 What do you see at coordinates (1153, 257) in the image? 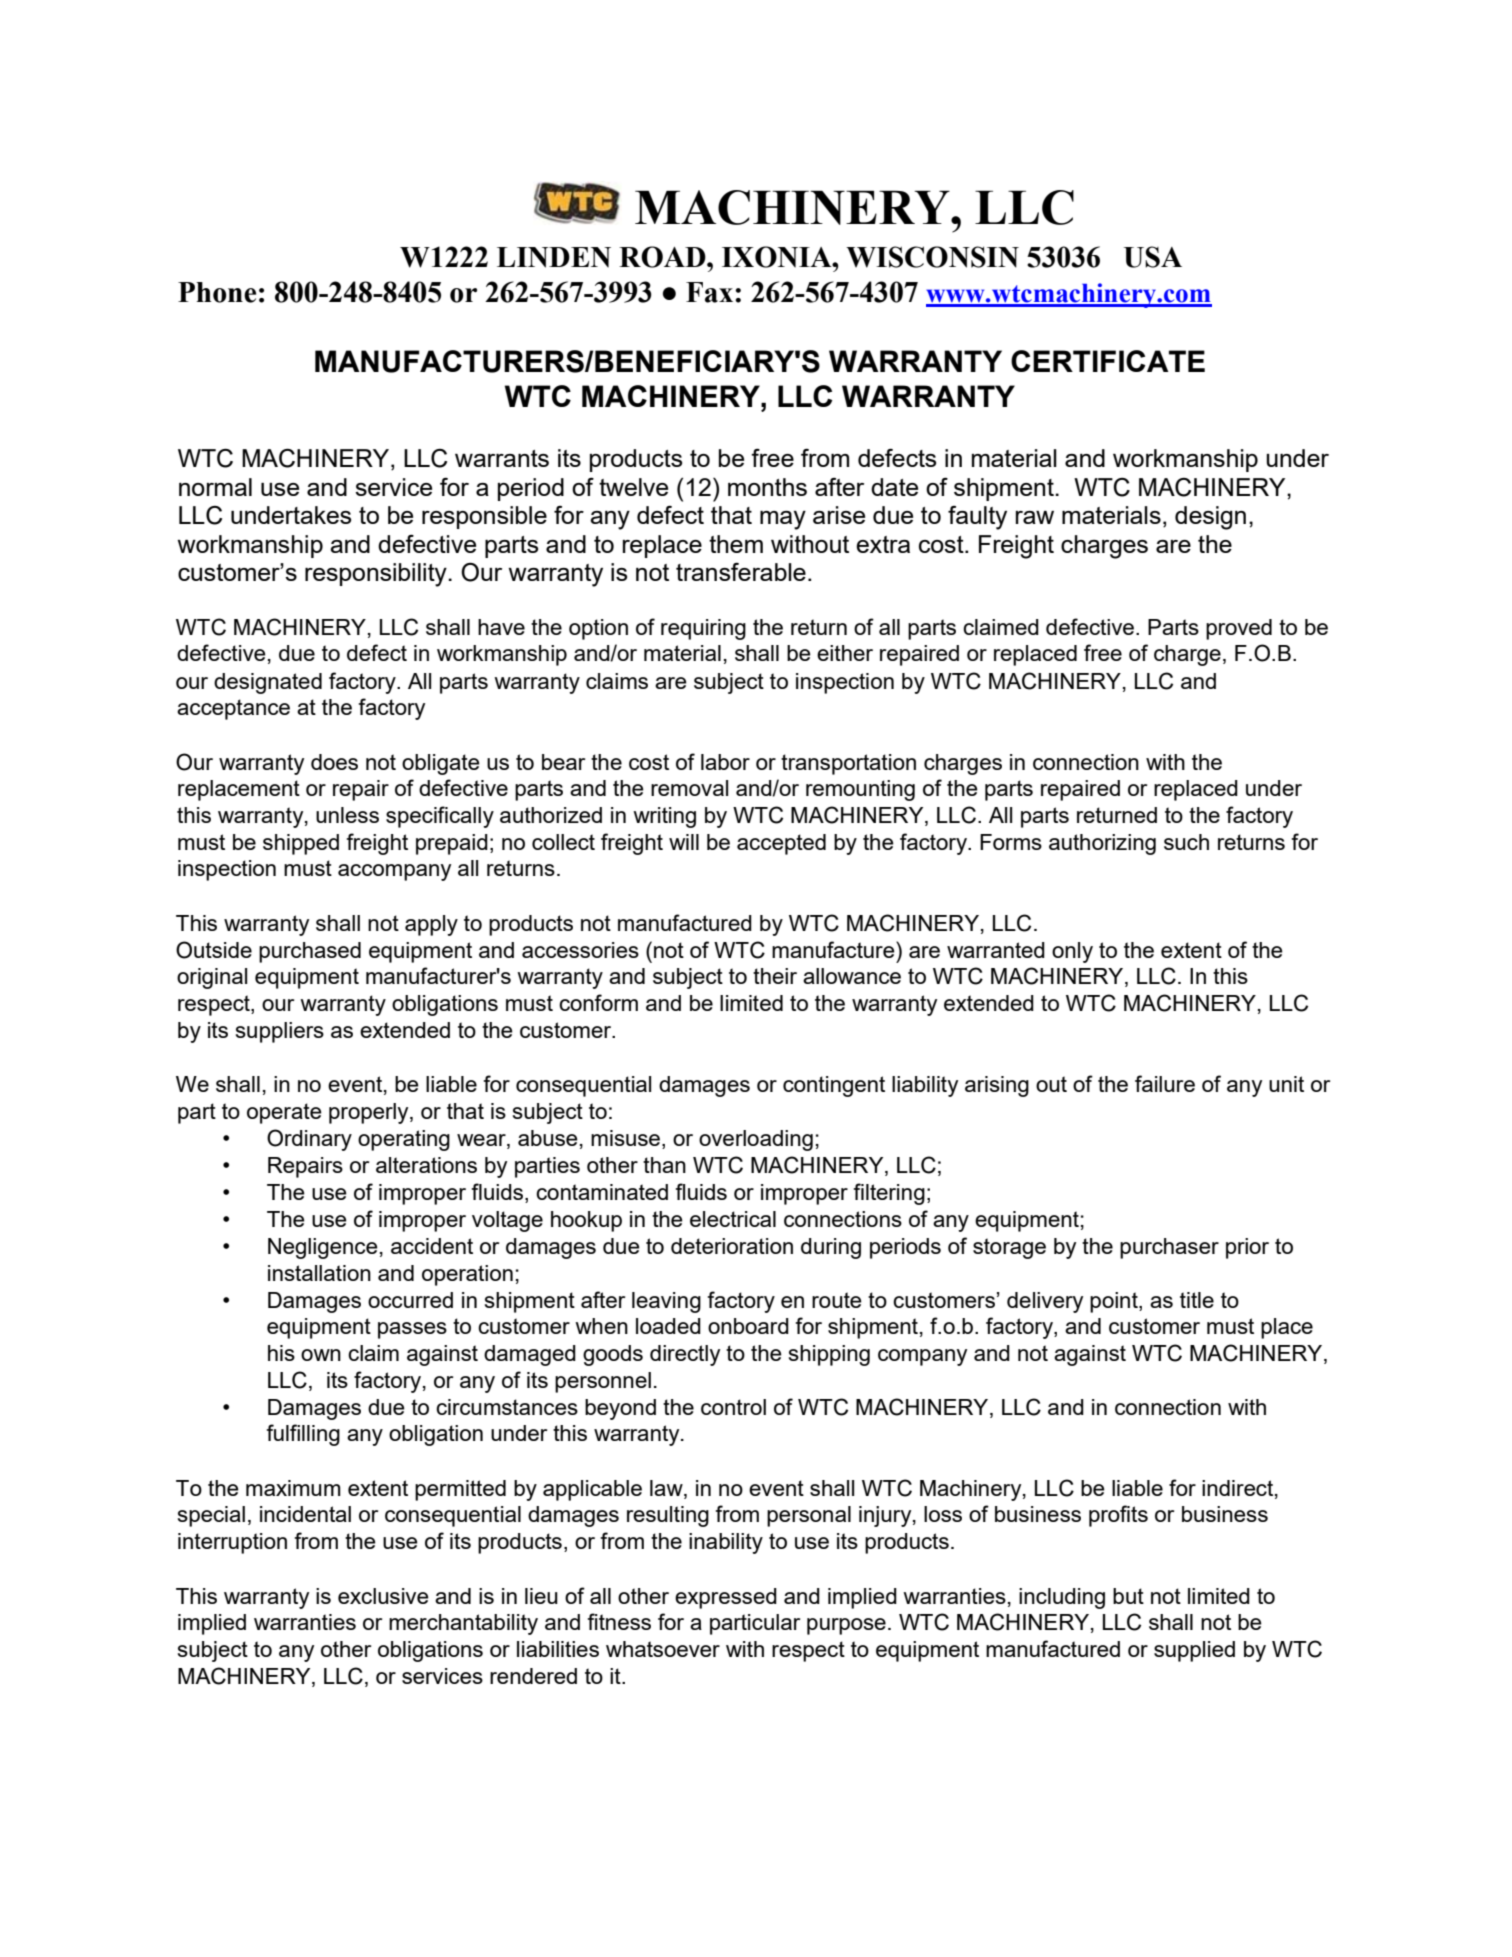
I see `USA` at bounding box center [1153, 257].
